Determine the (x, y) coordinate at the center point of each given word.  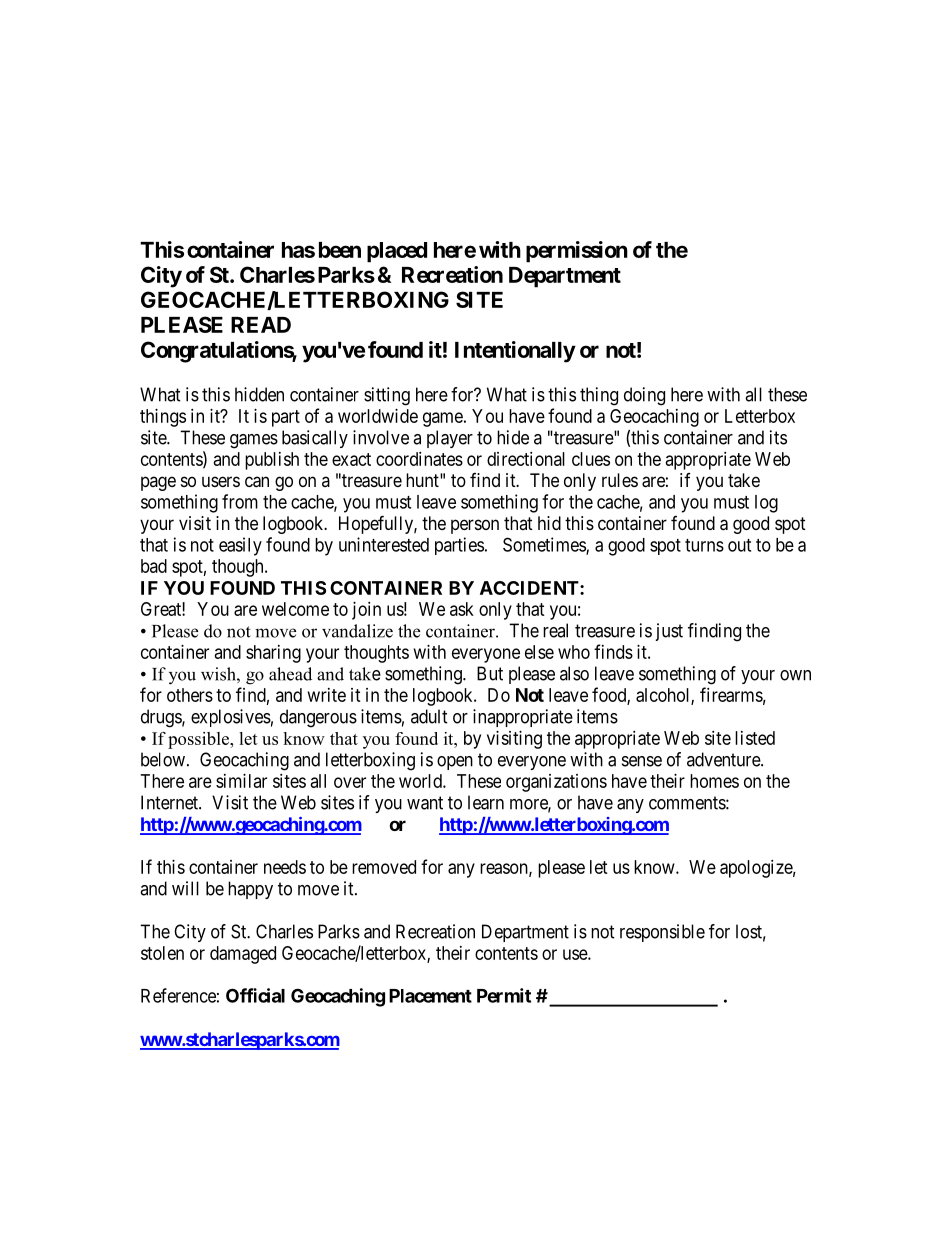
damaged (243, 955)
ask (462, 609)
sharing (273, 654)
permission (577, 252)
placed (397, 252)
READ (261, 325)
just (669, 632)
